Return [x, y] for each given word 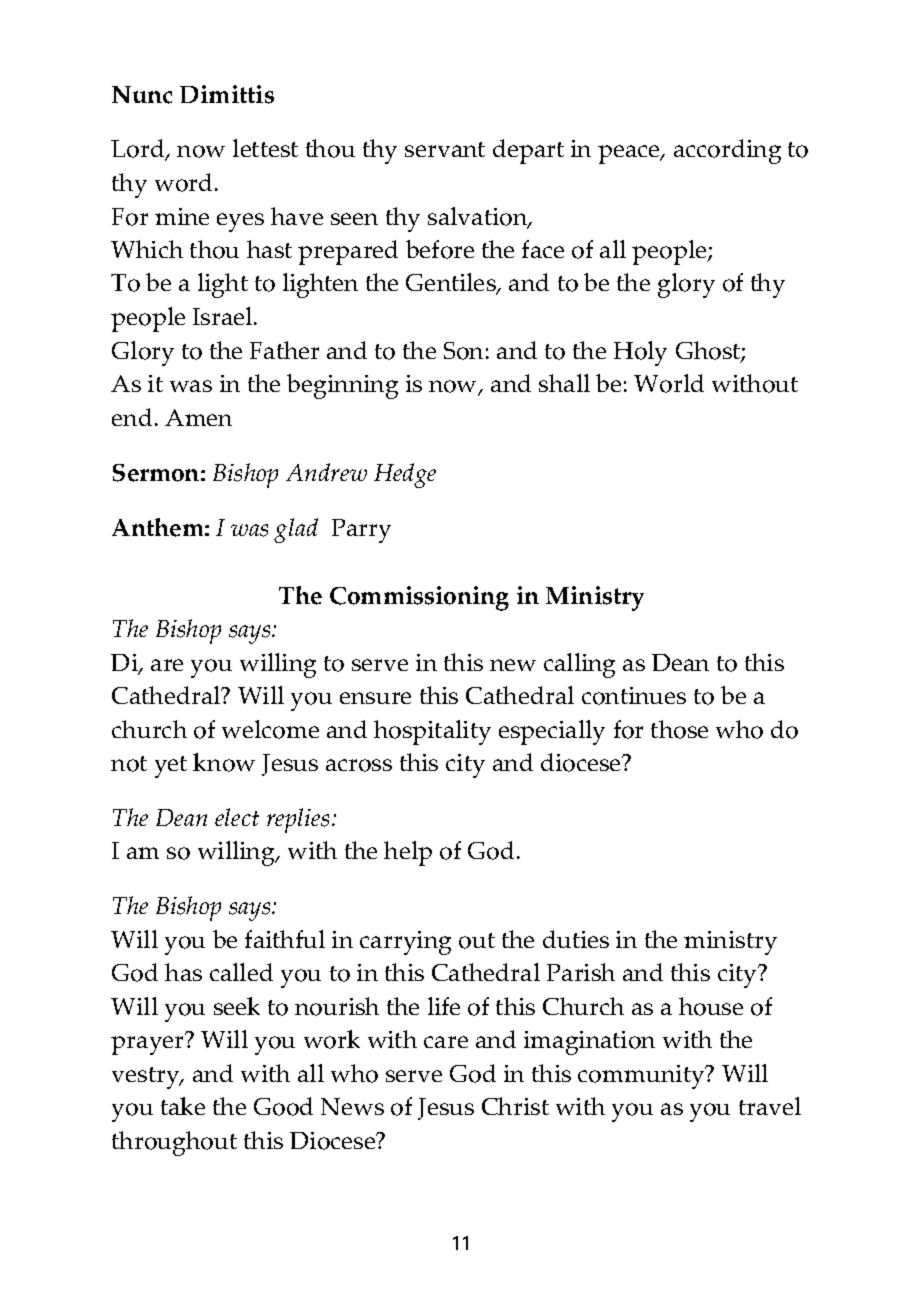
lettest [265, 148]
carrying [405, 943]
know [224, 762]
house [711, 1006]
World [669, 383]
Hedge [405, 475]
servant [445, 149]
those [679, 729]
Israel [224, 316]
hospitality [432, 732]
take [183, 1106]
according [727, 151]
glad [296, 530]
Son [463, 351]
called [241, 972]
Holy [640, 353]
